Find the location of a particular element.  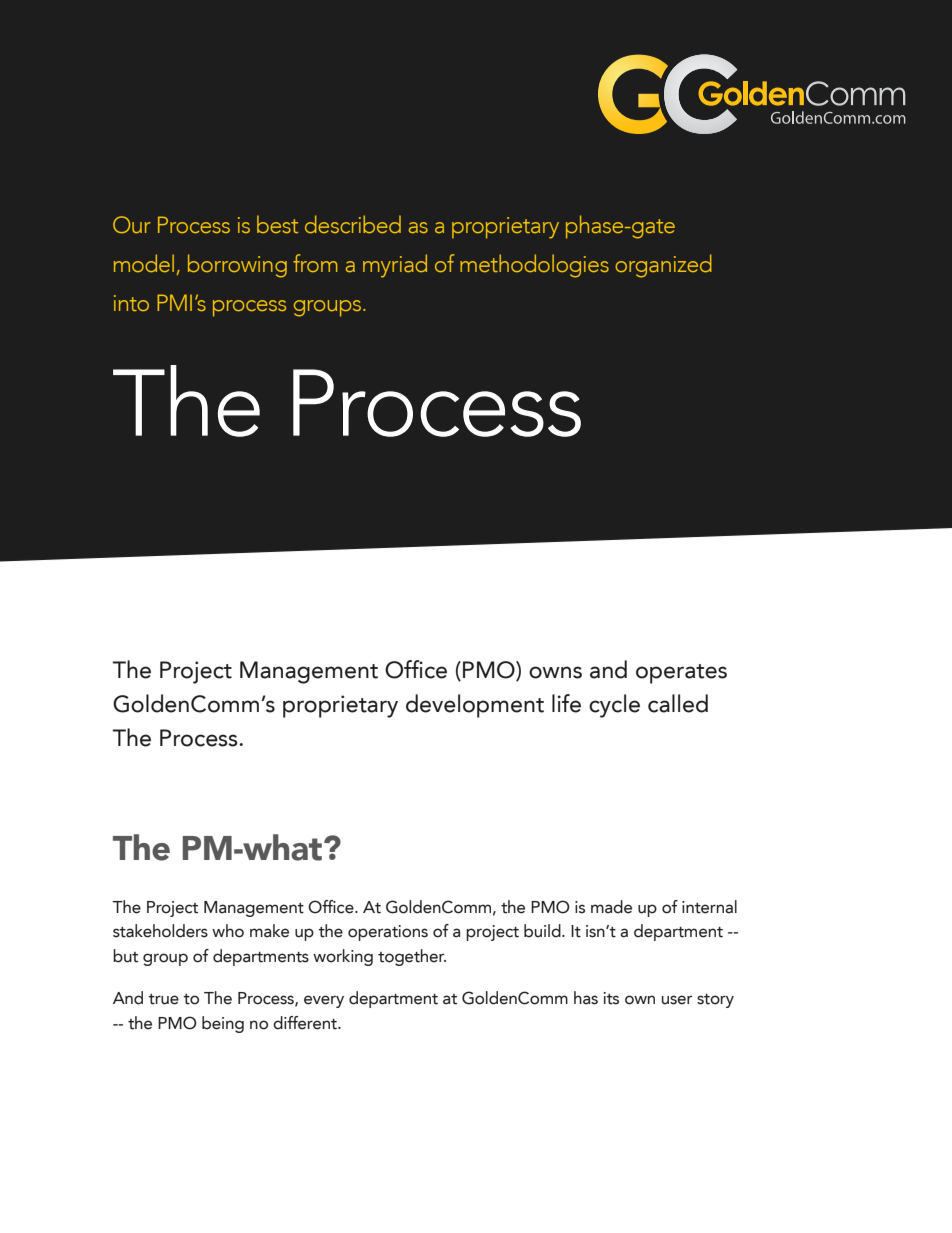

operates is located at coordinates (681, 674).
